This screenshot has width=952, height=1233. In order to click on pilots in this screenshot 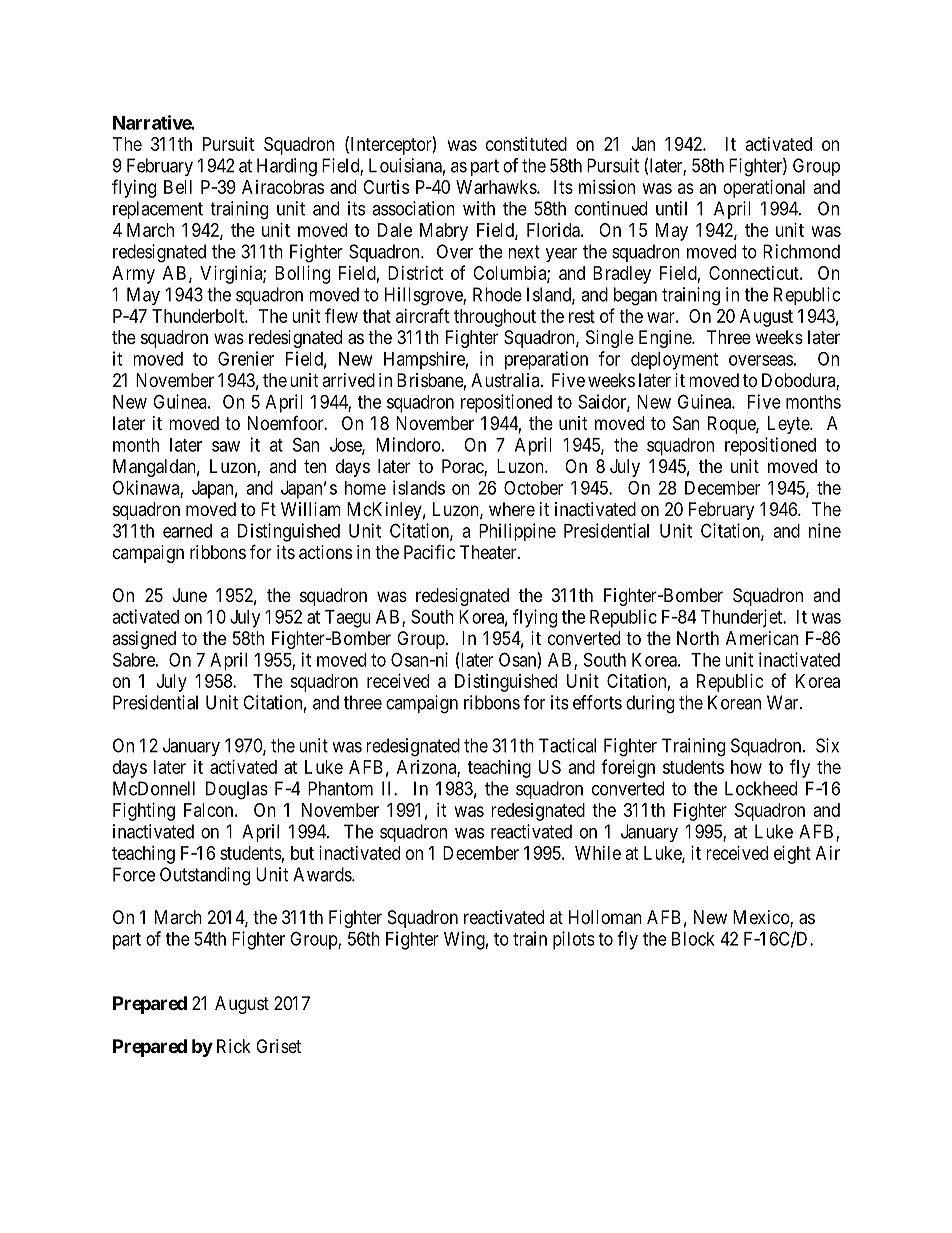, I will do `click(574, 940)`.
